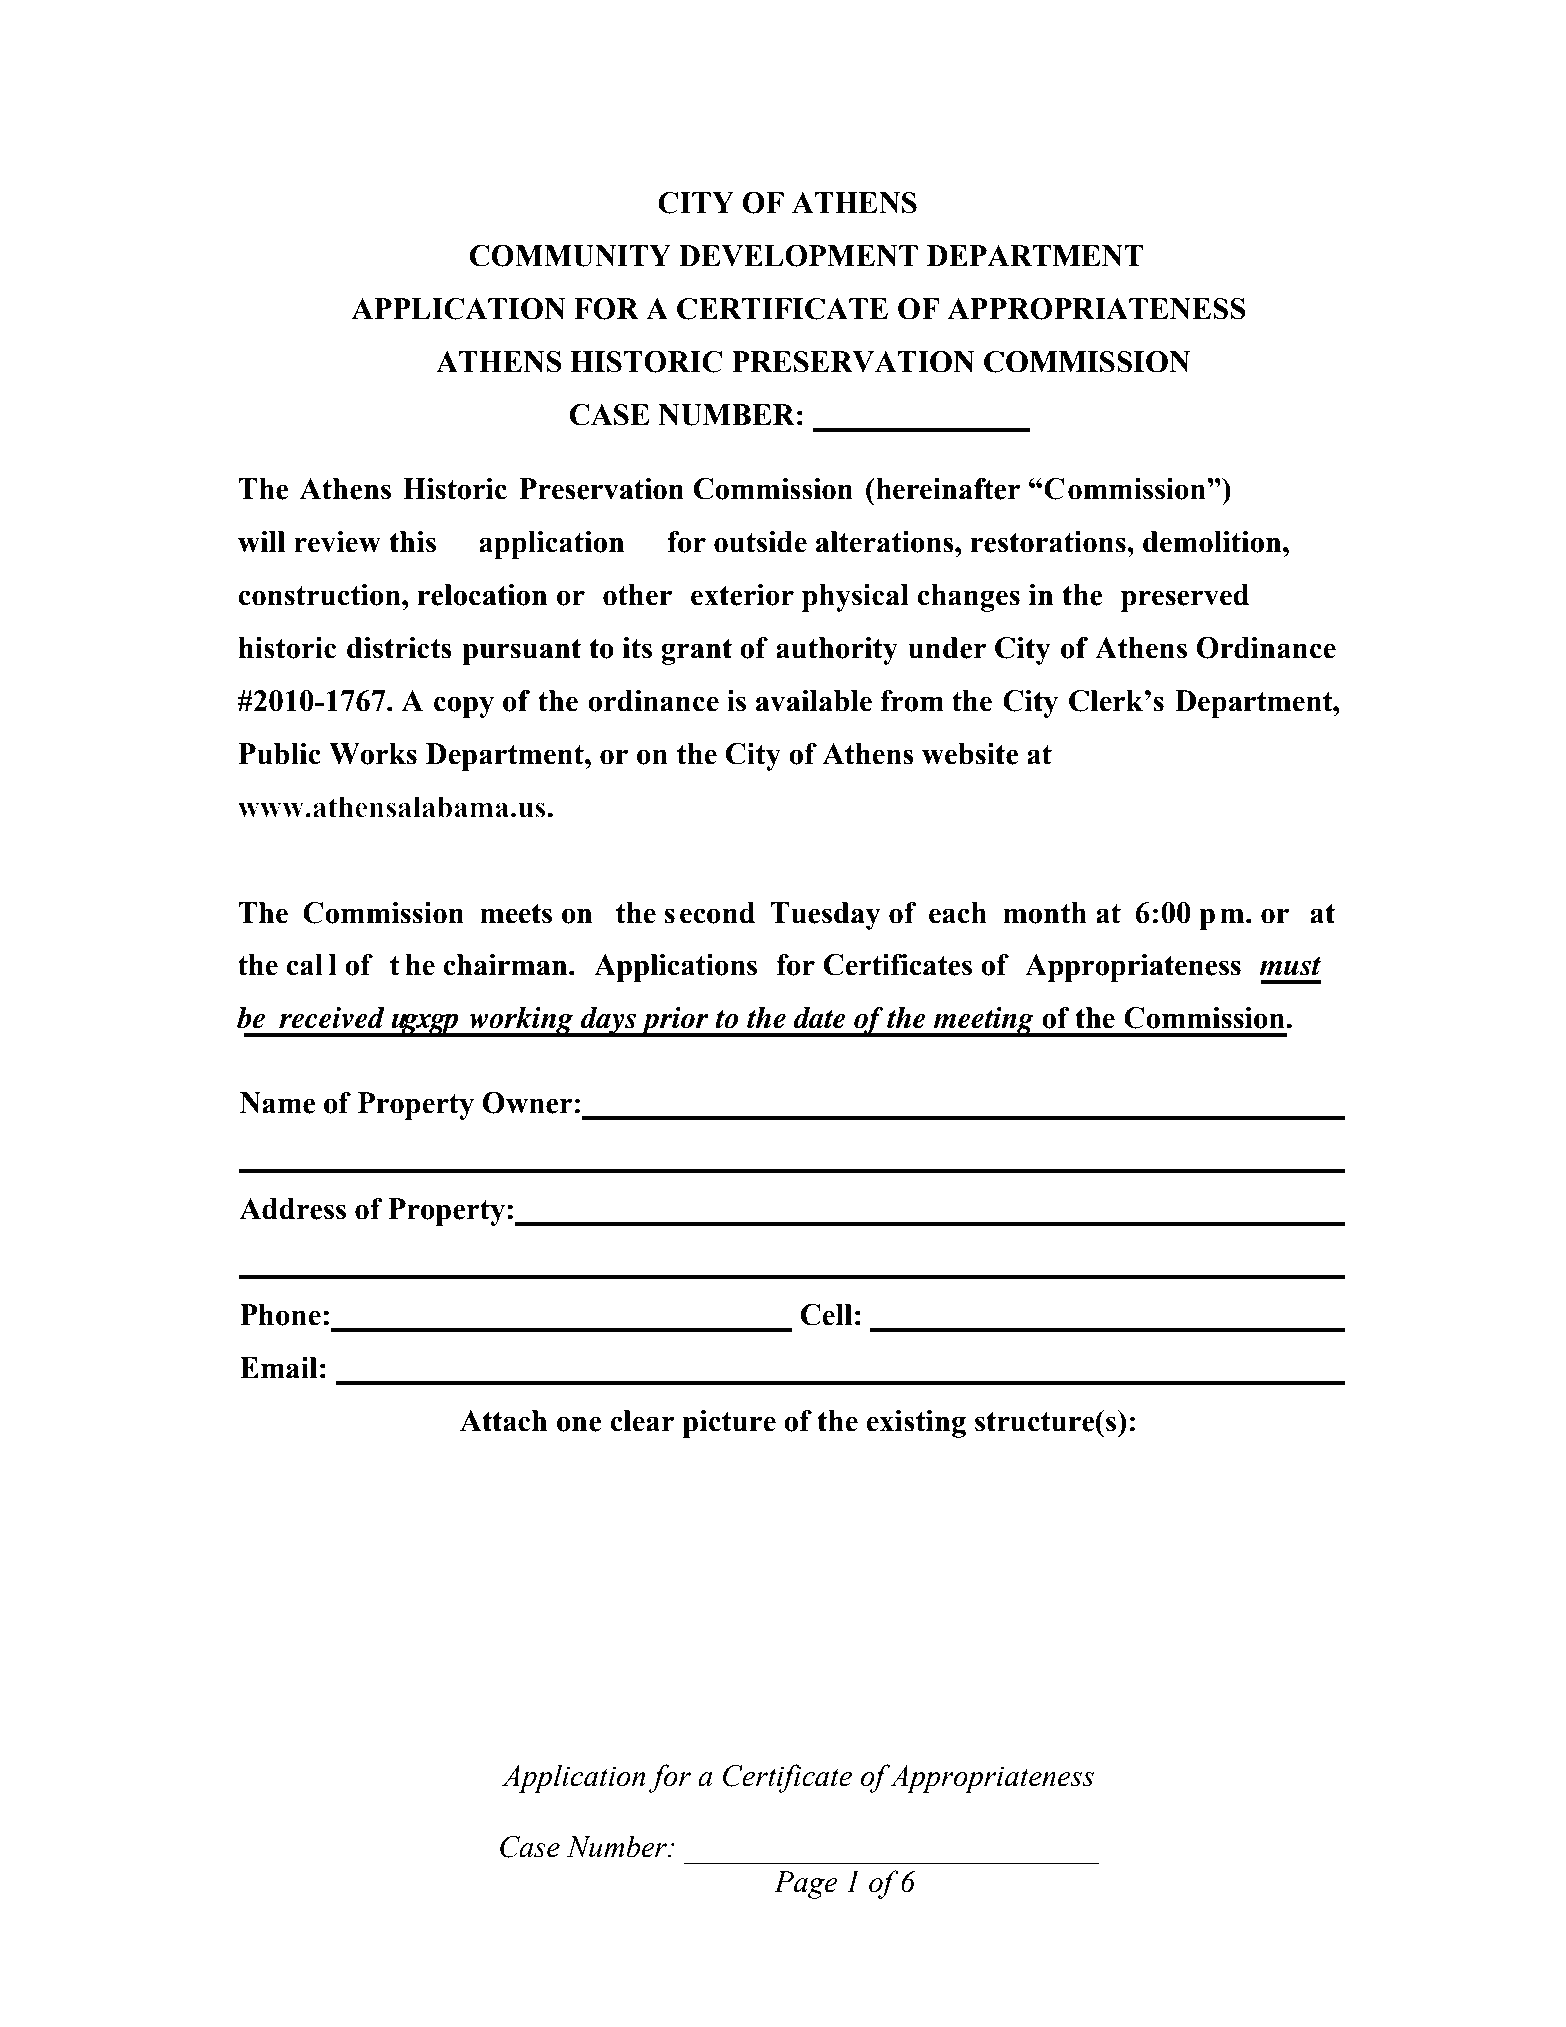 This screenshot has width=1566, height=2027. Describe the element at coordinates (806, 1885) in the screenshot. I see `Page` at that location.
